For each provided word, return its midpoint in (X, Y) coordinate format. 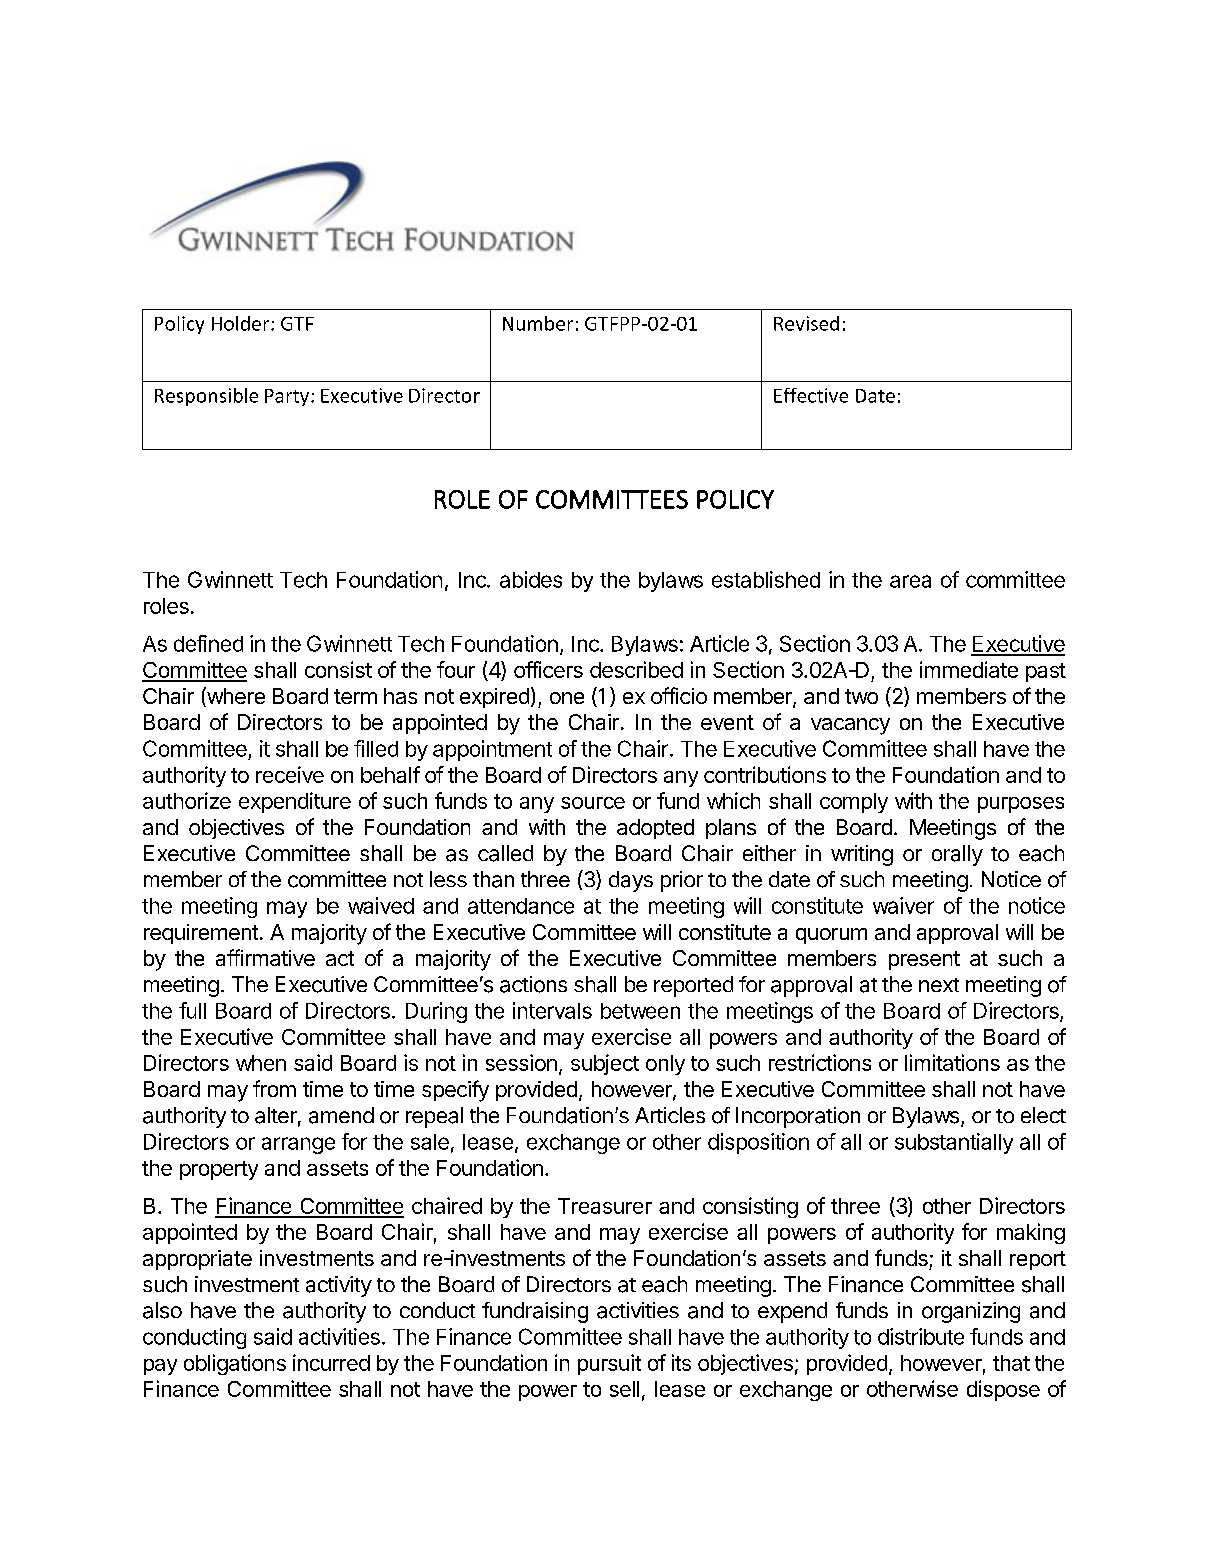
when (261, 1063)
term (355, 696)
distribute (921, 1336)
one (567, 698)
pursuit (609, 1364)
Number (538, 323)
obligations (235, 1364)
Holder (242, 323)
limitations (952, 1062)
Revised (806, 323)
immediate (969, 669)
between (640, 1011)
